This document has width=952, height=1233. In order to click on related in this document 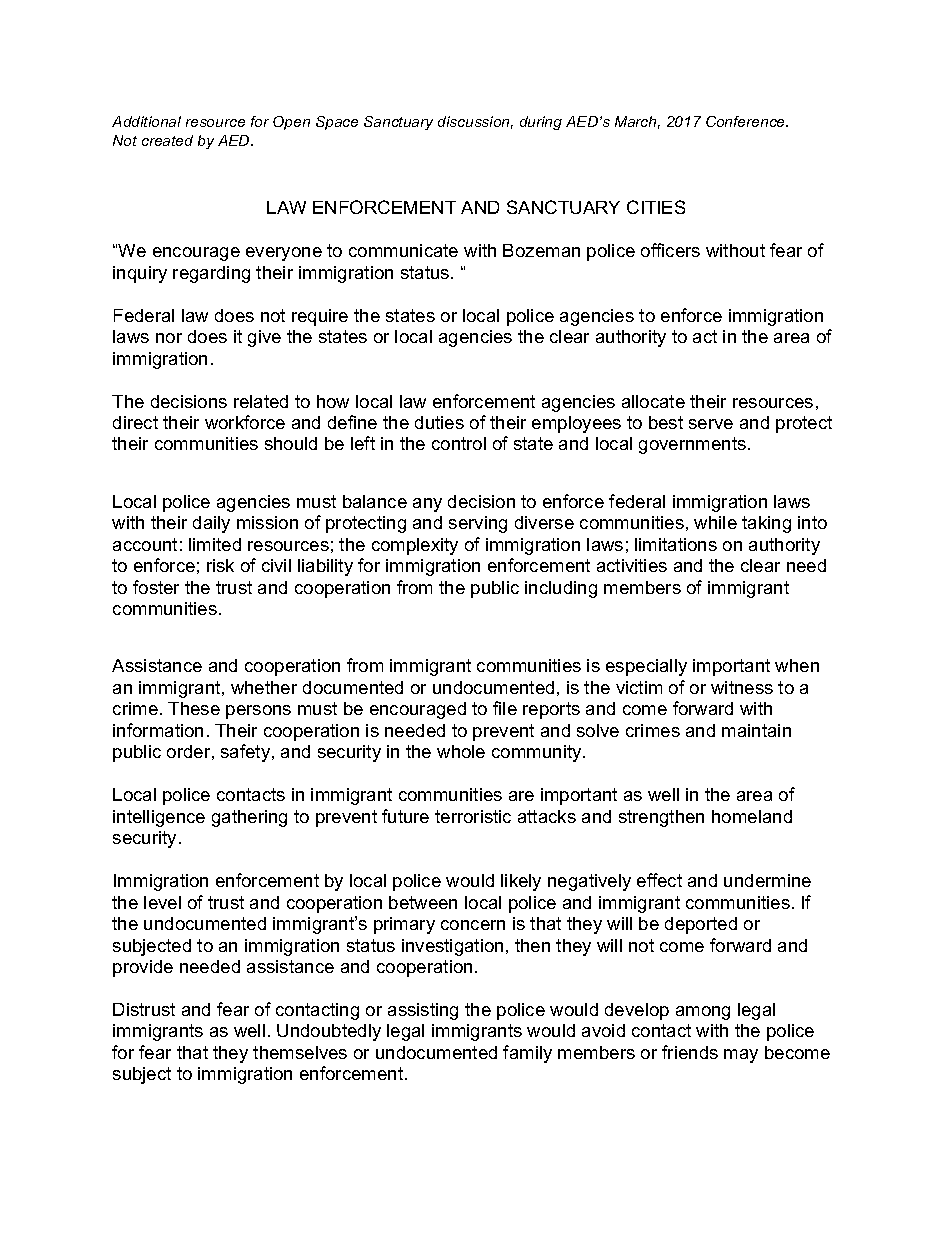, I will do `click(261, 401)`.
